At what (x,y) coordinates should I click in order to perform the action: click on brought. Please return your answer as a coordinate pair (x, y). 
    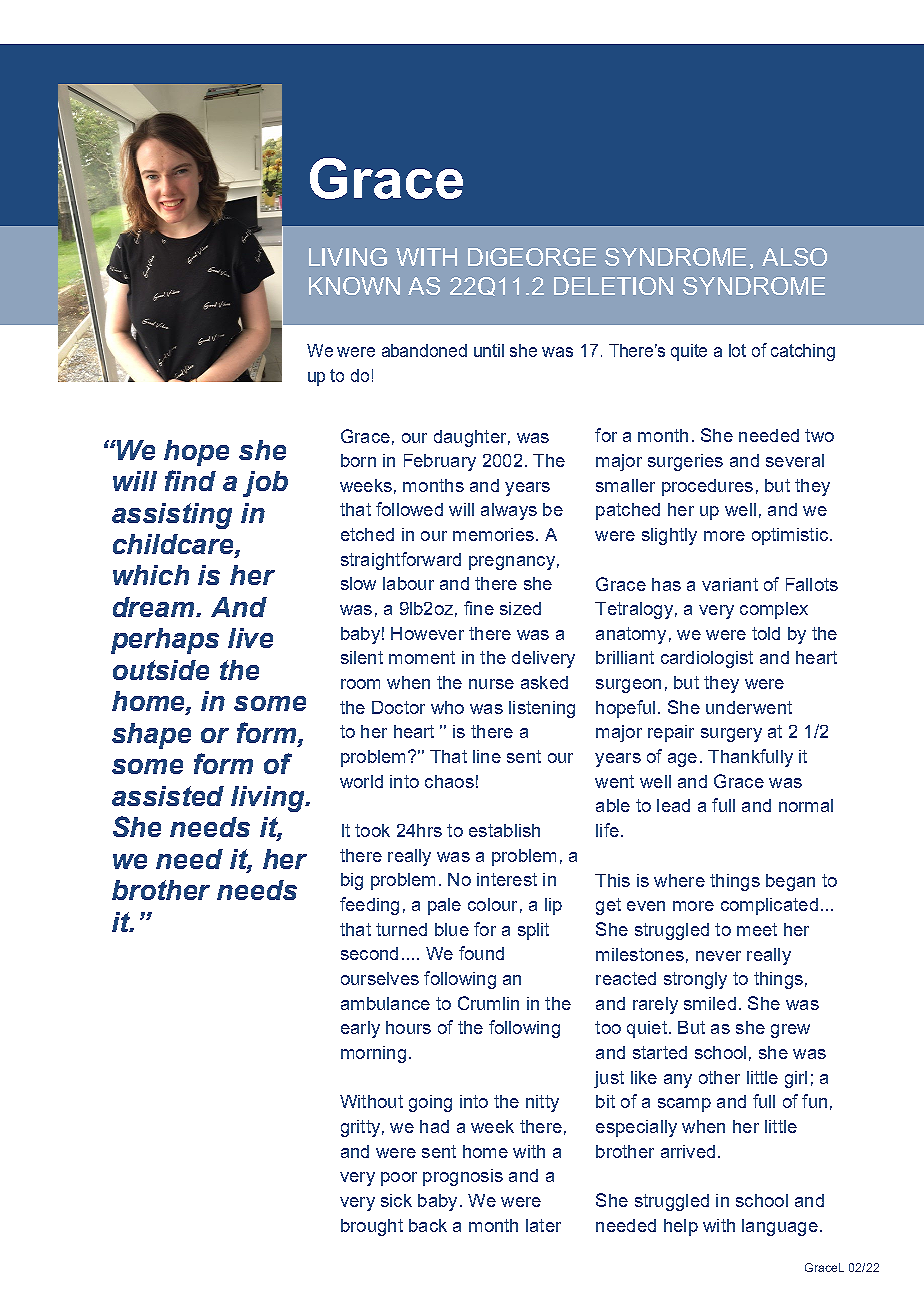
    Looking at the image, I should click on (372, 1227).
